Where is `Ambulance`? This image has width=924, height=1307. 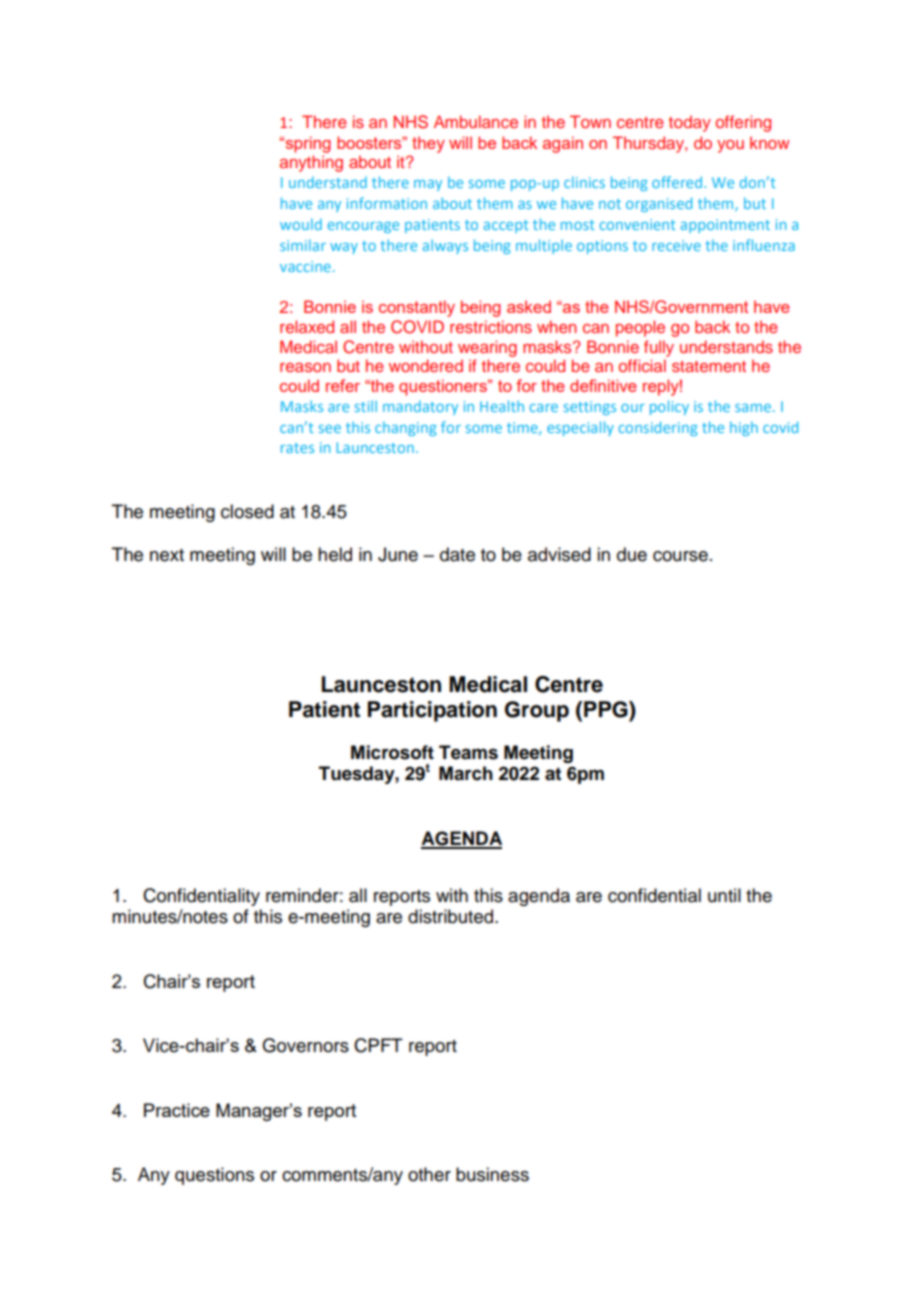 Ambulance is located at coordinates (476, 121).
